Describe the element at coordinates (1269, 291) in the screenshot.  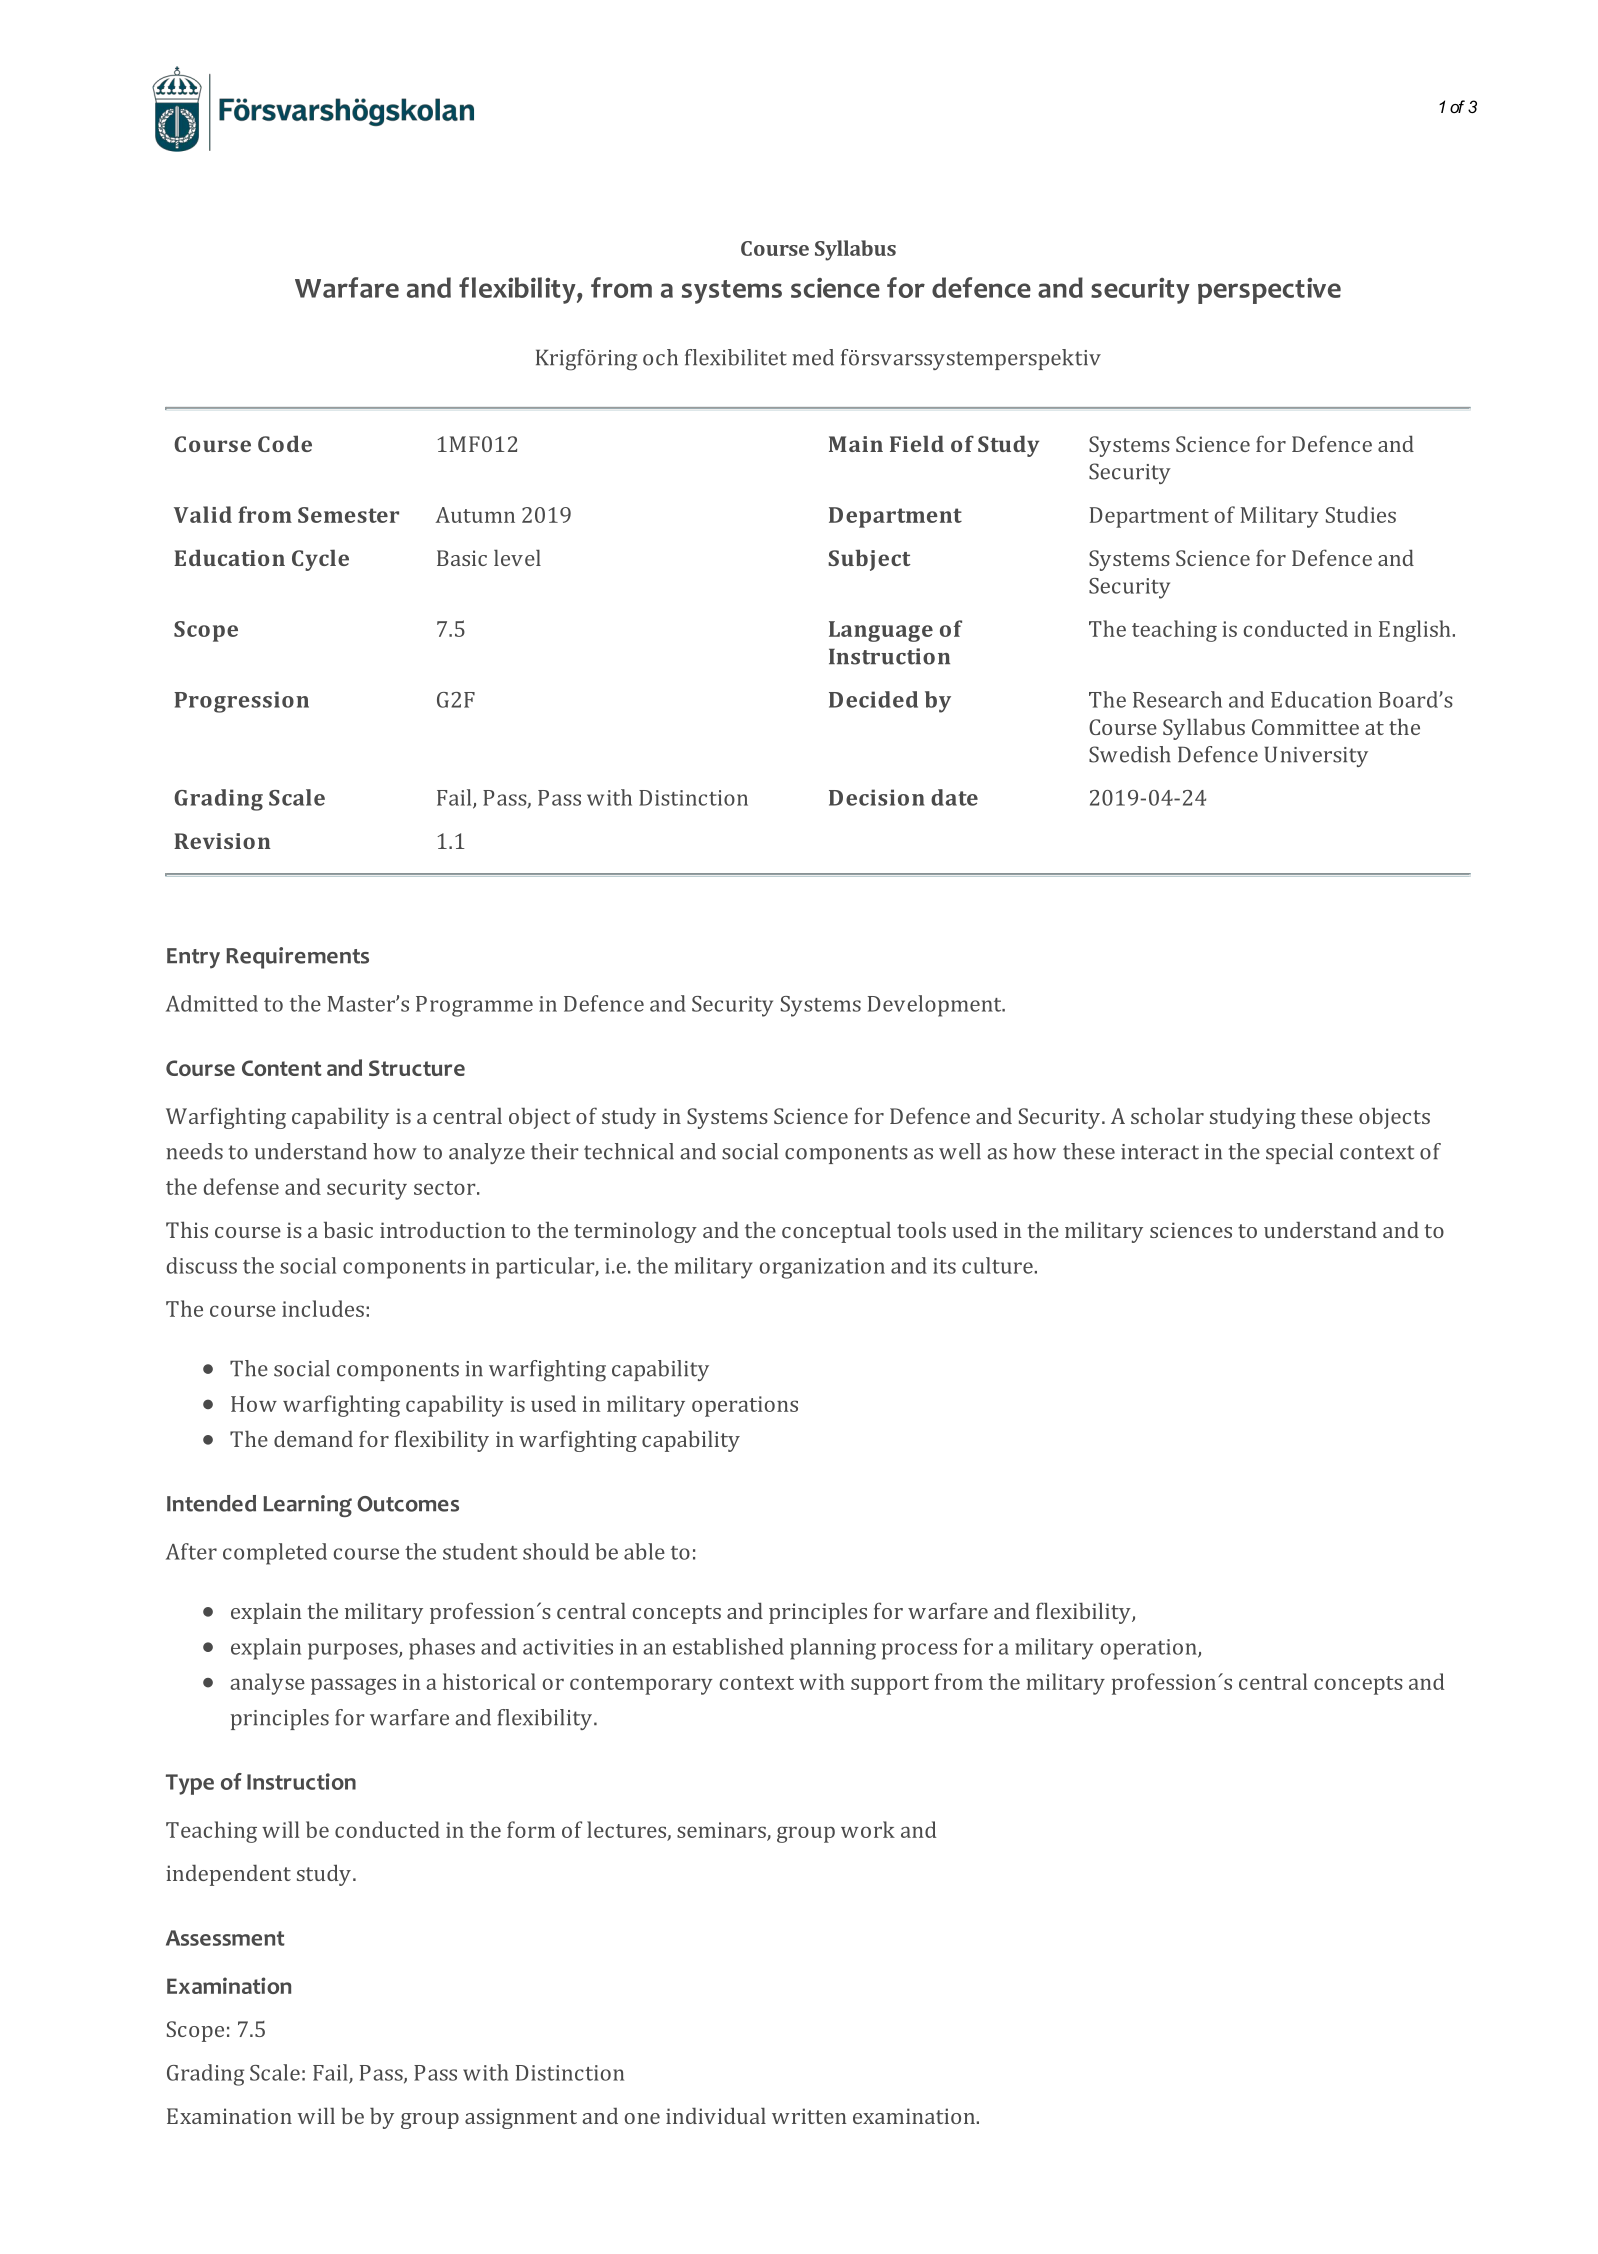
I see `perspective` at that location.
